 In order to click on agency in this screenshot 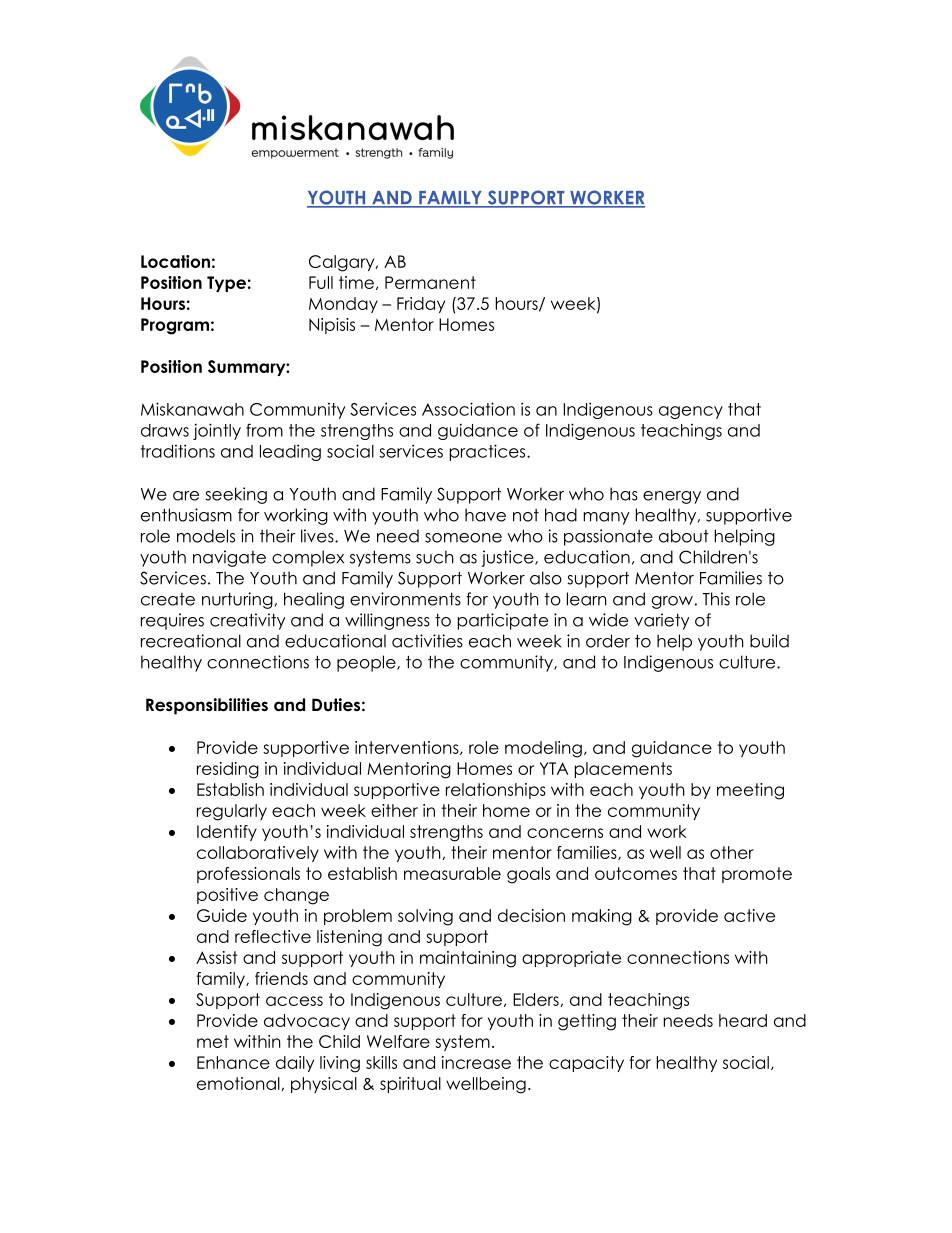, I will do `click(691, 412)`.
